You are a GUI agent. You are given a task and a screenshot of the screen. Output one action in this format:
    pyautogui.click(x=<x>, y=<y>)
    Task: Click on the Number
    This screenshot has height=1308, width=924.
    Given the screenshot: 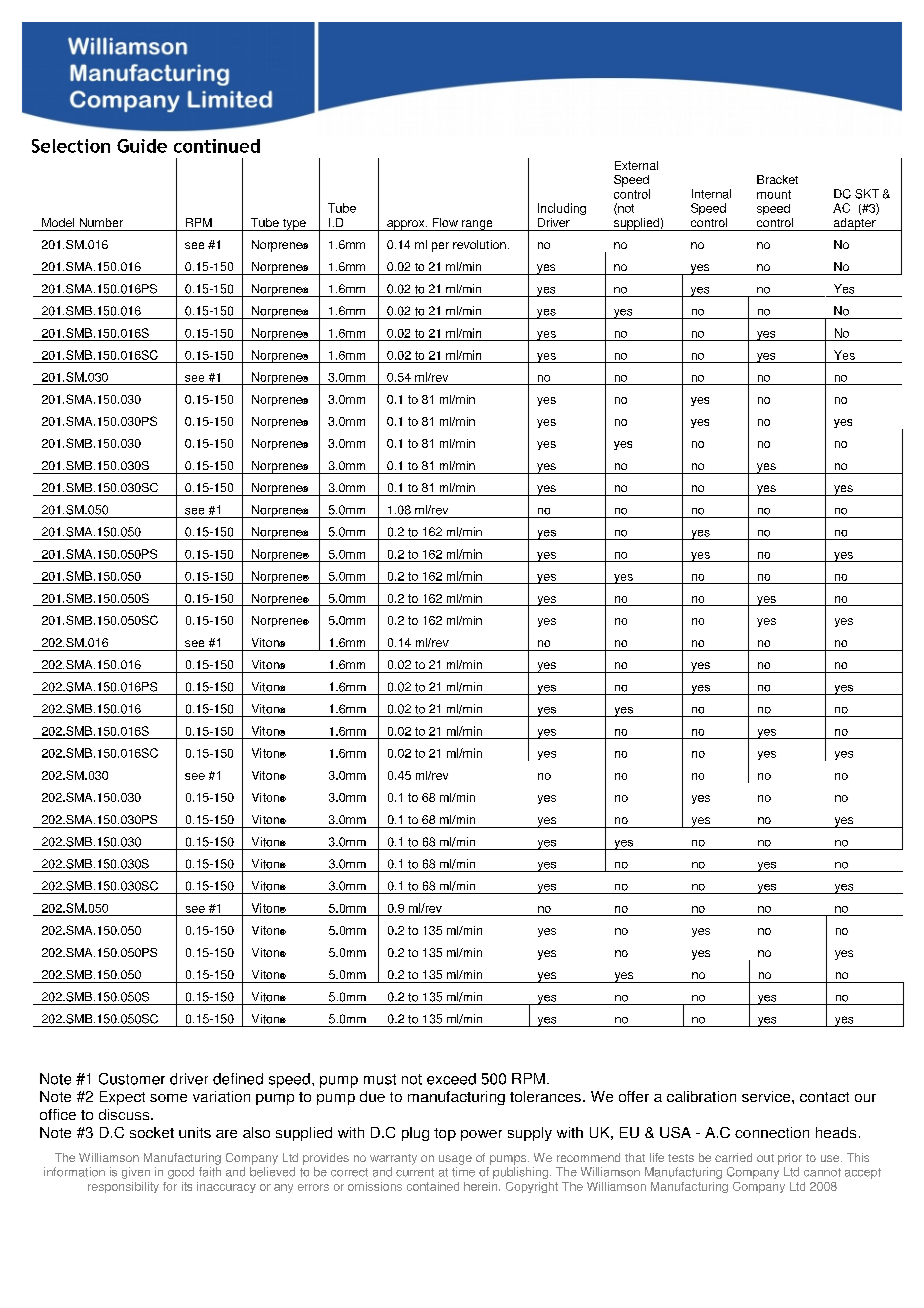 What is the action you would take?
    pyautogui.click(x=101, y=222)
